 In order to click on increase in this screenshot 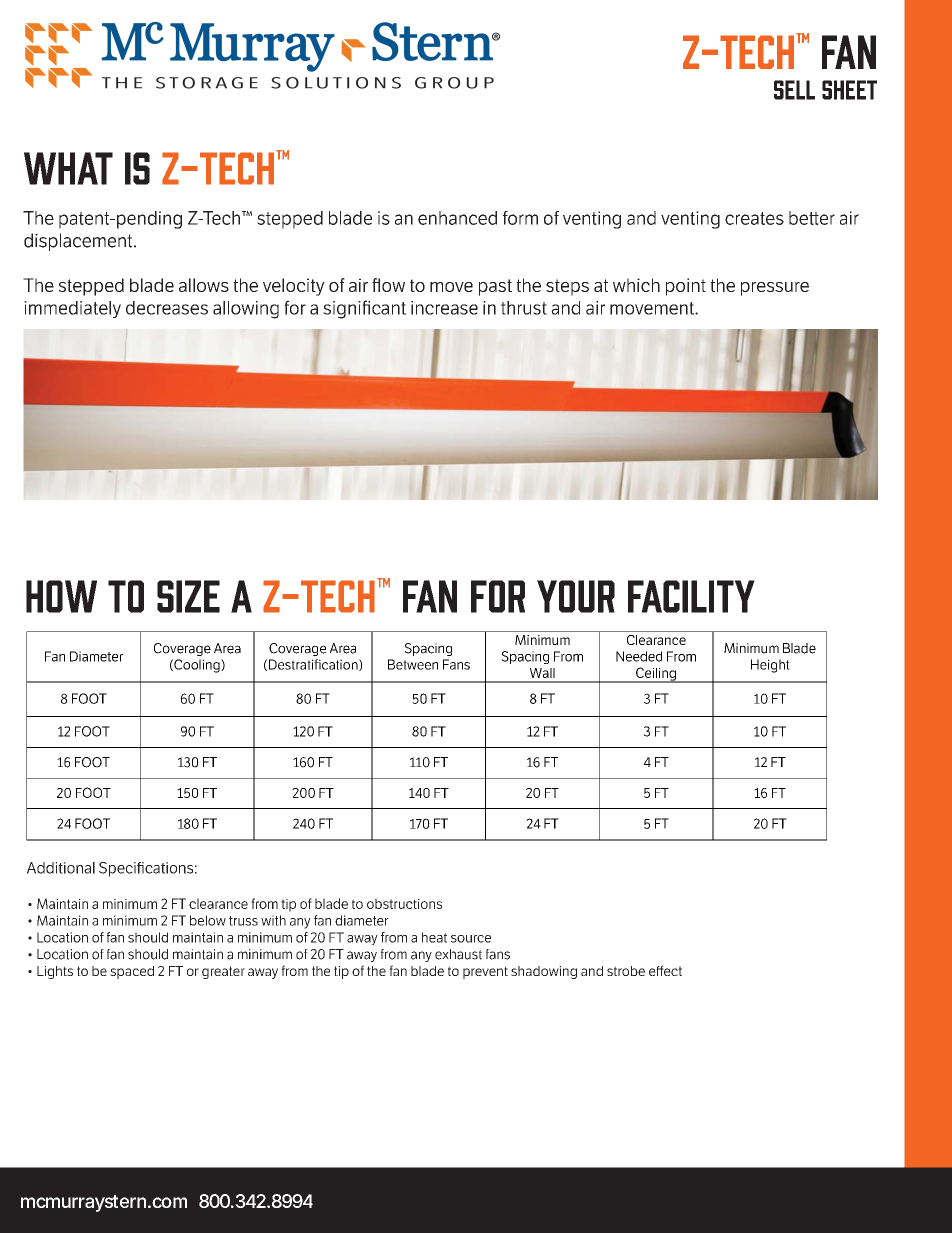, I will do `click(444, 308)`.
